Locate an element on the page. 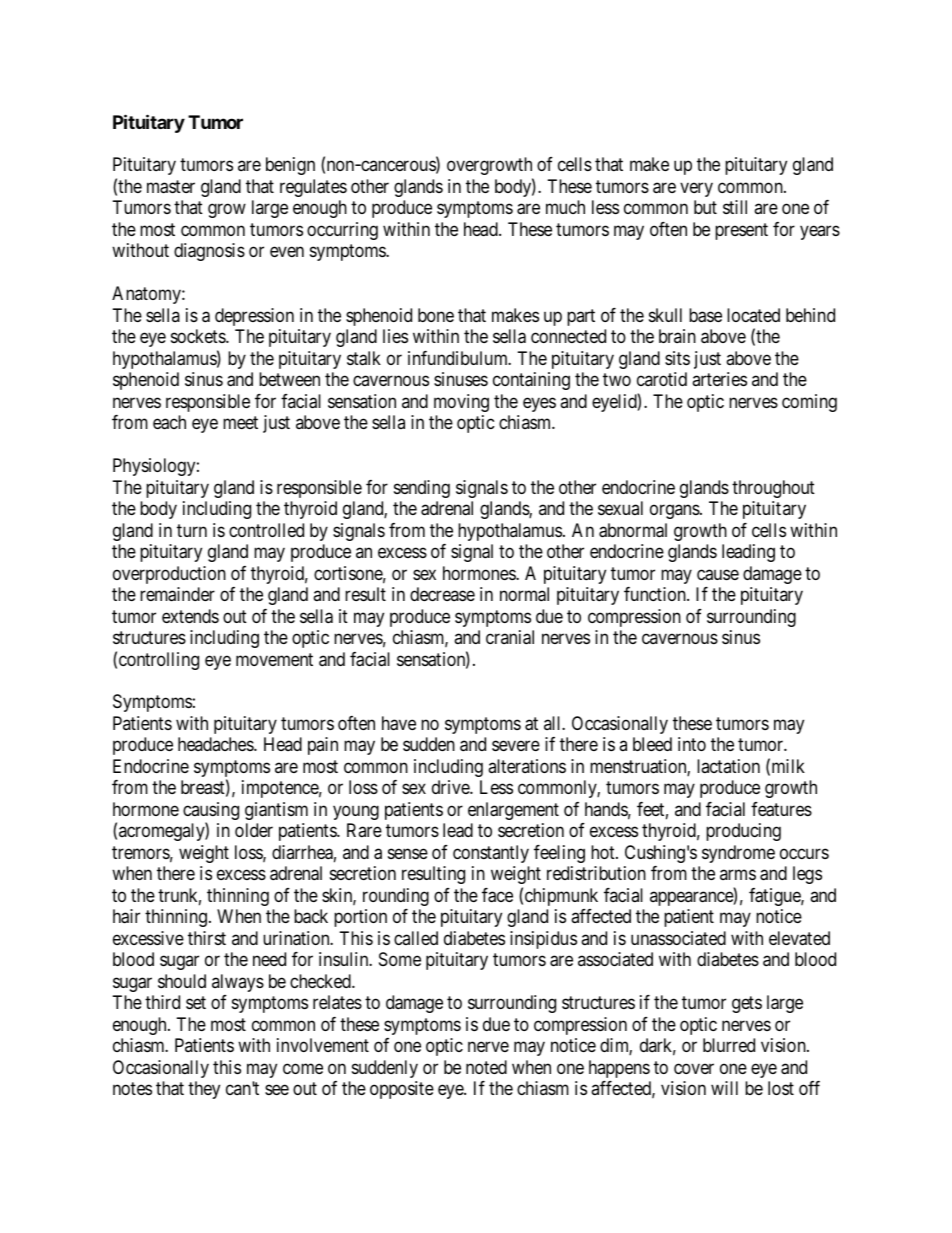  still is located at coordinates (735, 207).
